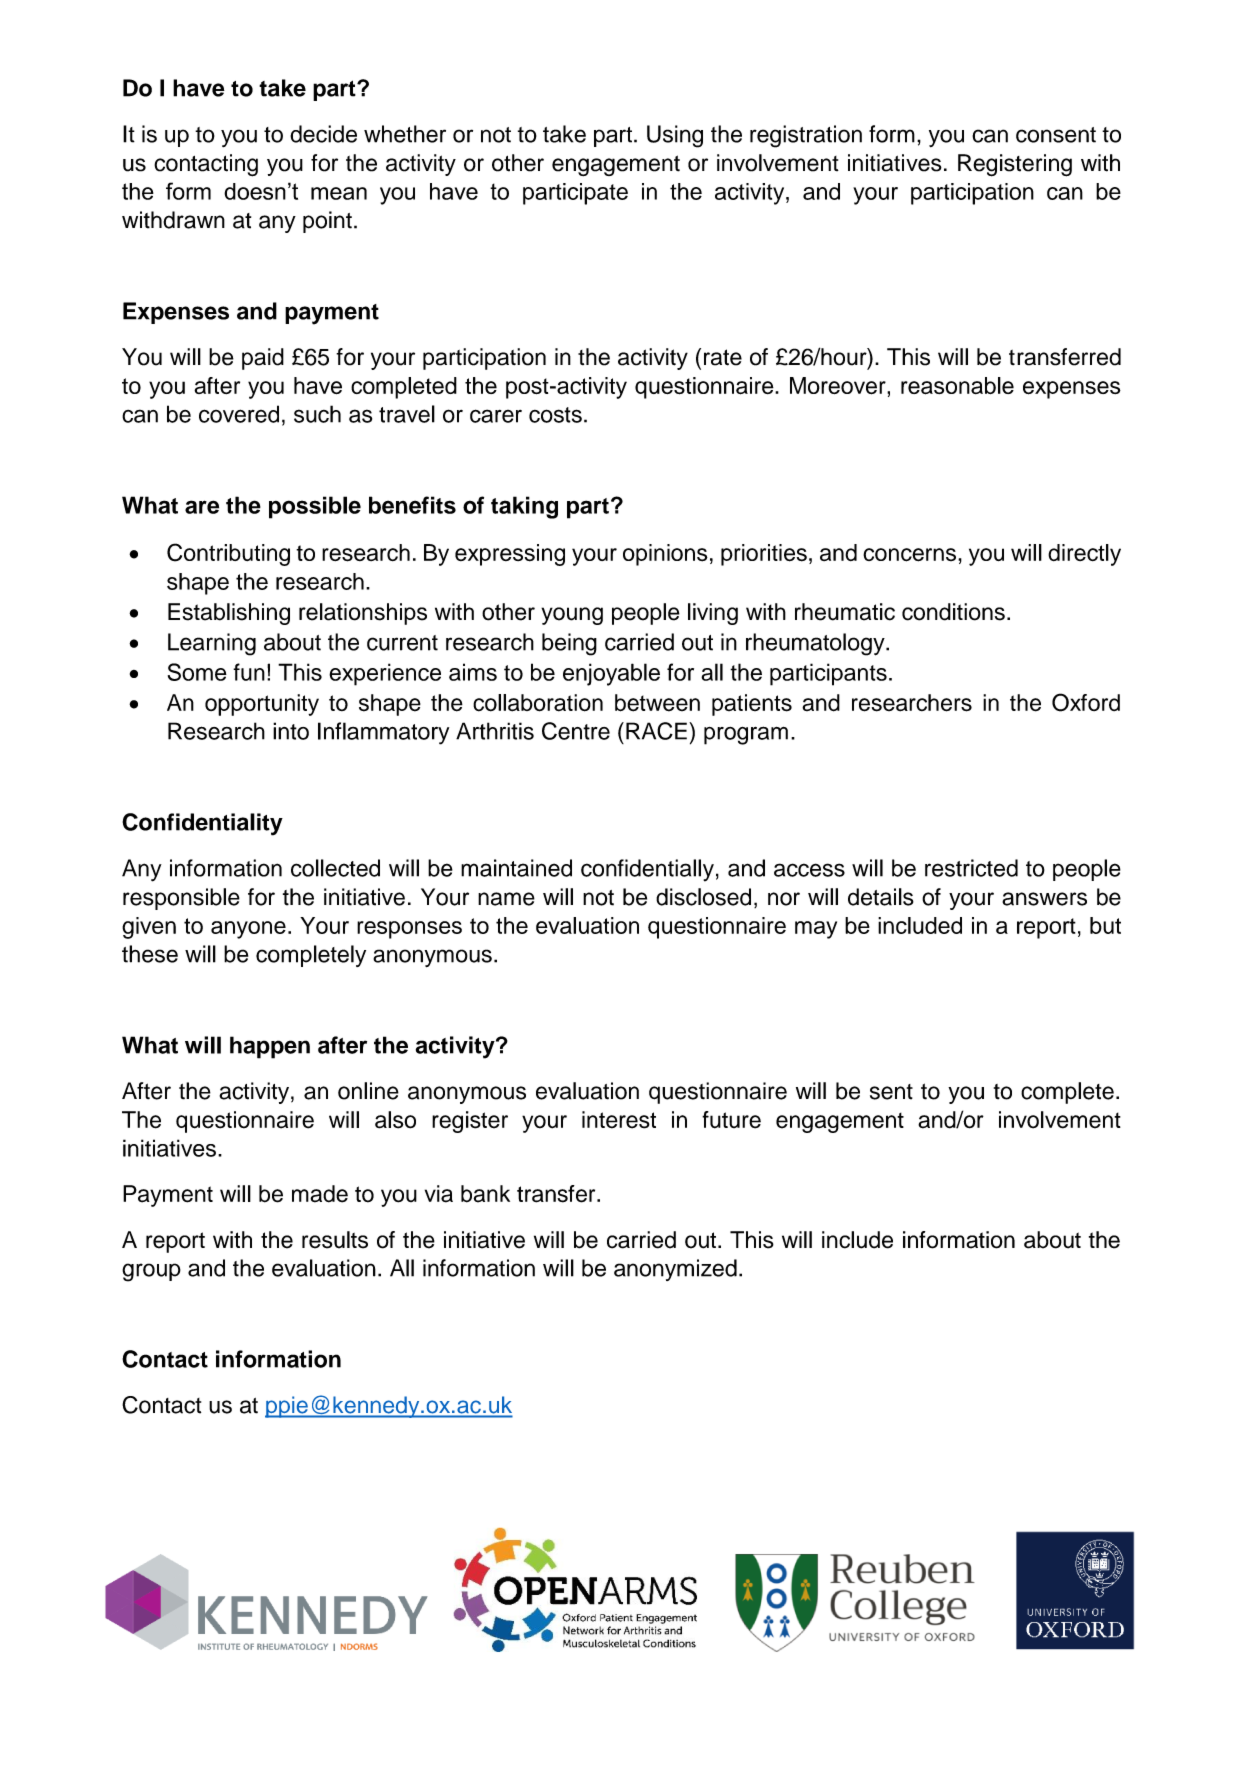  I want to click on Using, so click(675, 136).
